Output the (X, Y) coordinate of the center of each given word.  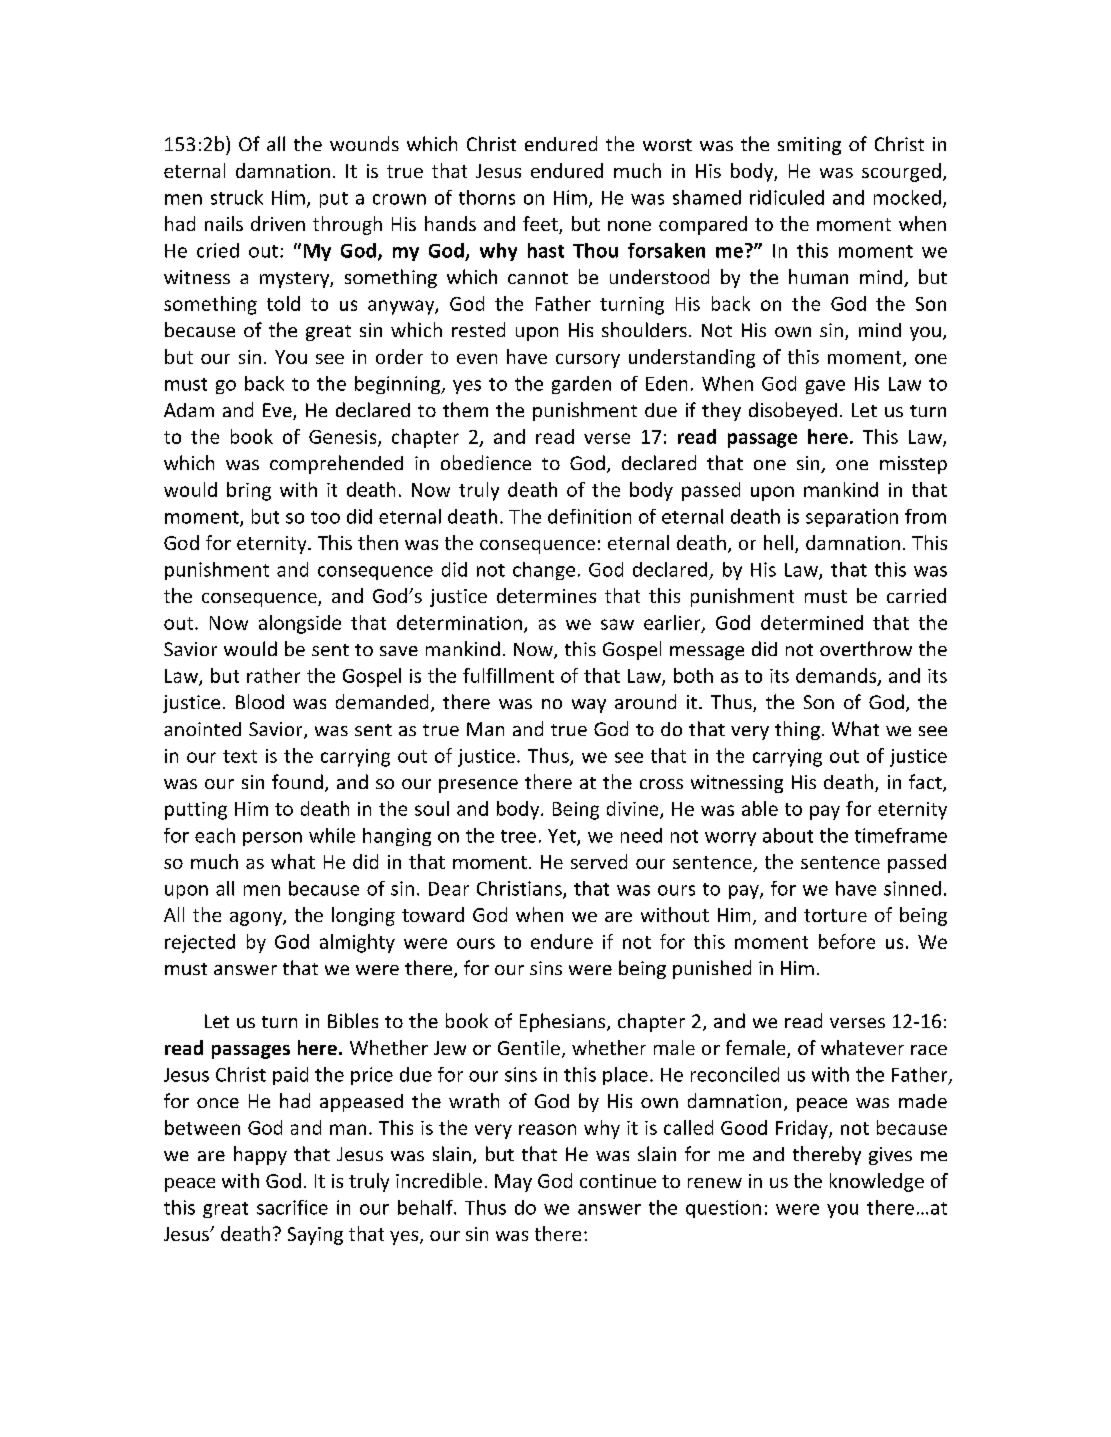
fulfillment (508, 675)
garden (581, 385)
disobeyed (793, 411)
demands (837, 676)
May (513, 1183)
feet (541, 225)
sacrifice (292, 1207)
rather (273, 675)
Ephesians (564, 1022)
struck (237, 197)
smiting (809, 146)
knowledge (877, 1182)
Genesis (344, 438)
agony (257, 919)
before (847, 941)
